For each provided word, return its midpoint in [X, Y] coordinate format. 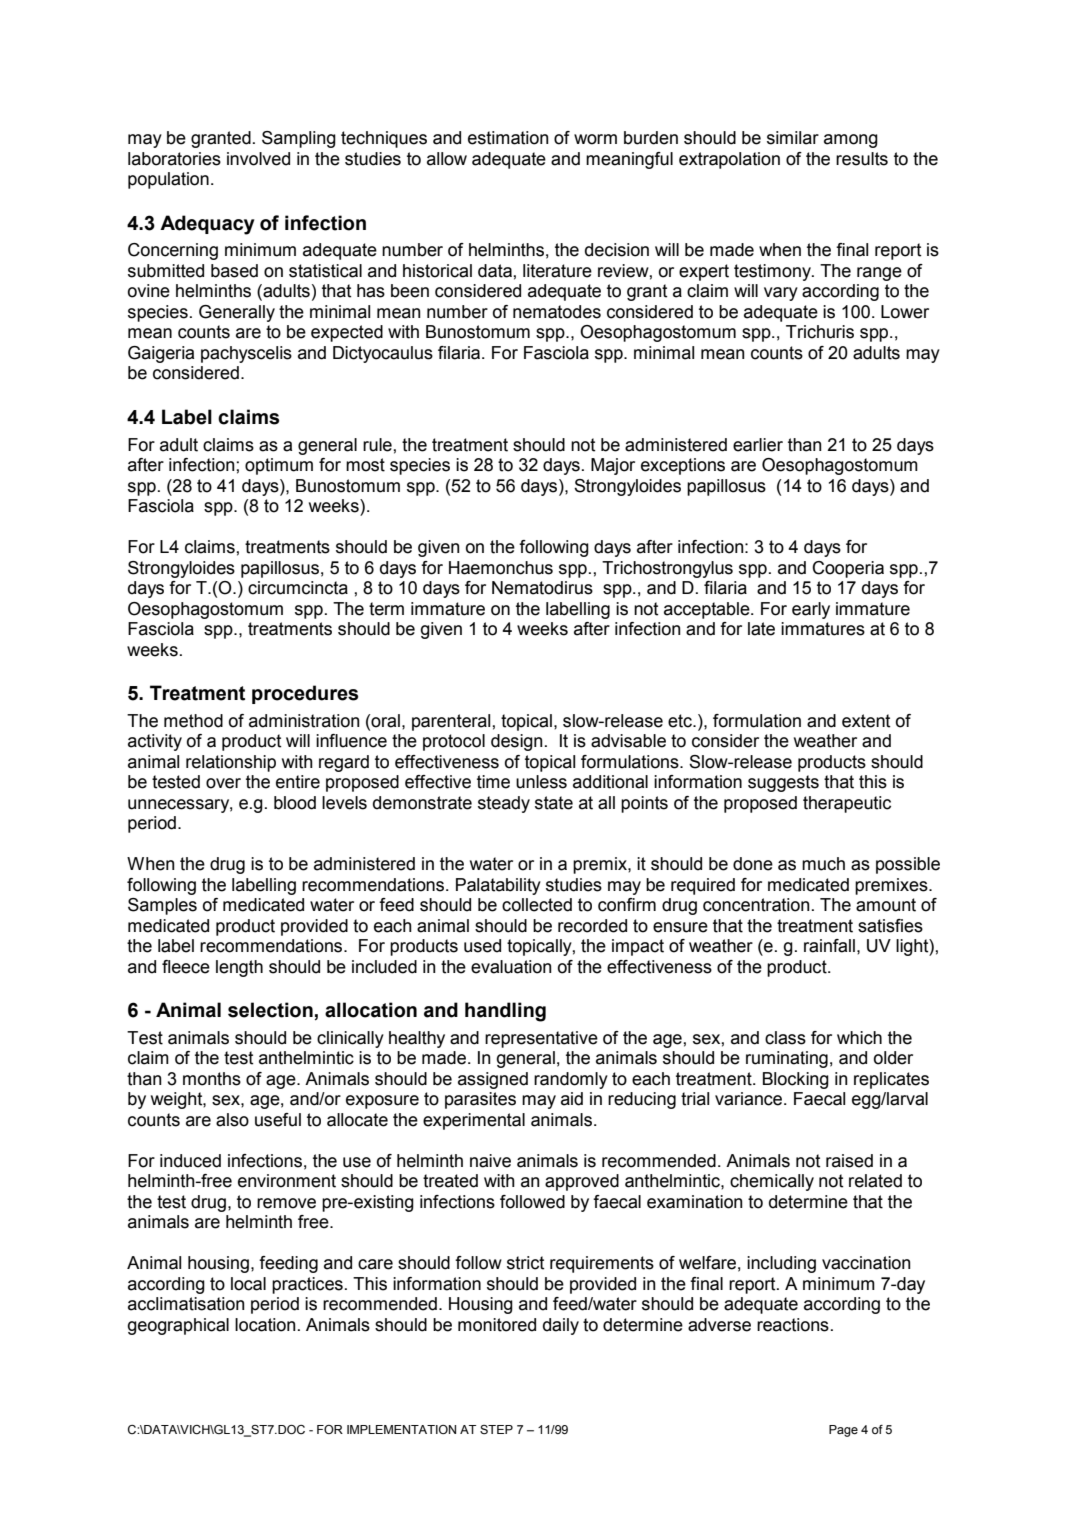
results [862, 159]
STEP [496, 1430]
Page [843, 1431]
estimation [508, 138]
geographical [178, 1326]
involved [258, 159]
